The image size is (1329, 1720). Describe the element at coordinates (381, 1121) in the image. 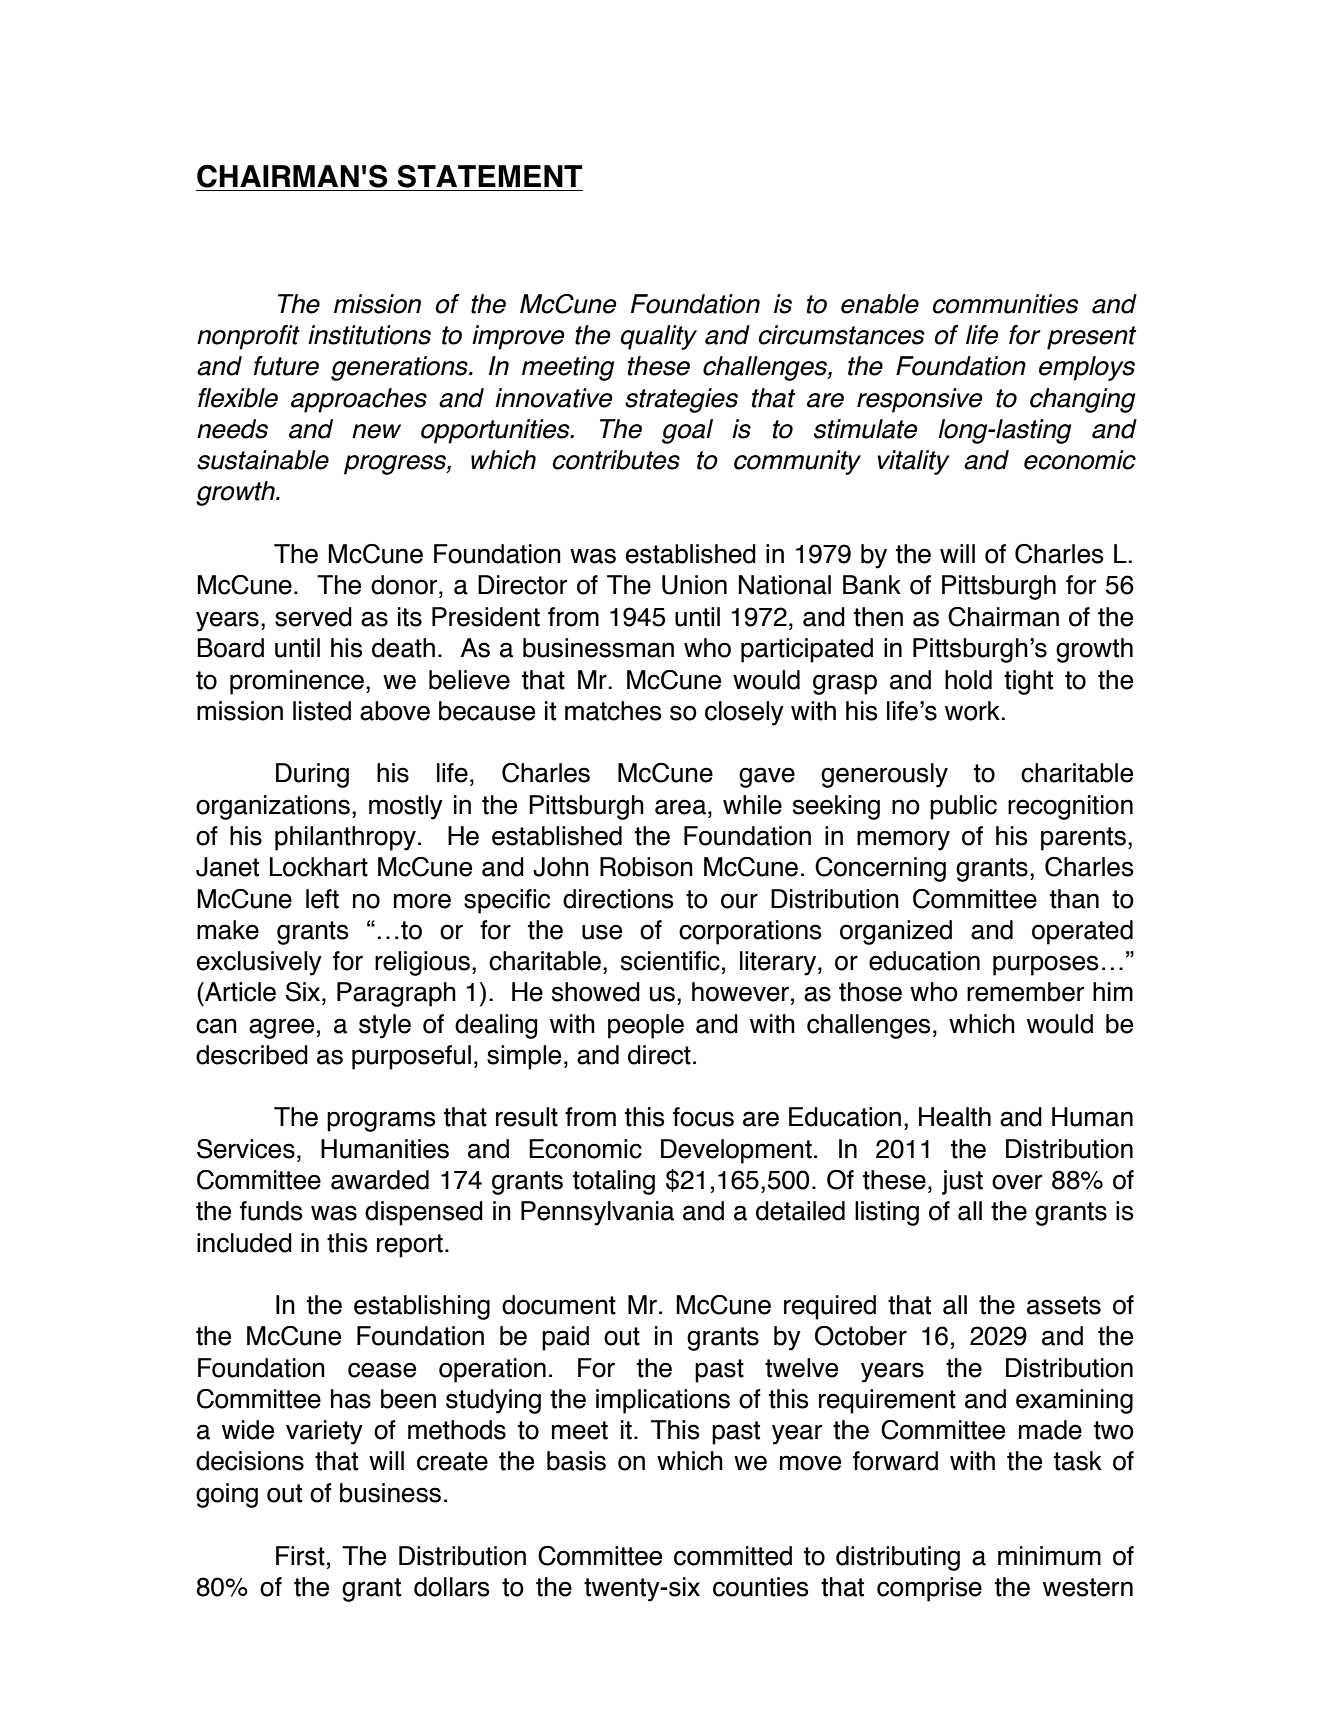

I see `programs` at that location.
